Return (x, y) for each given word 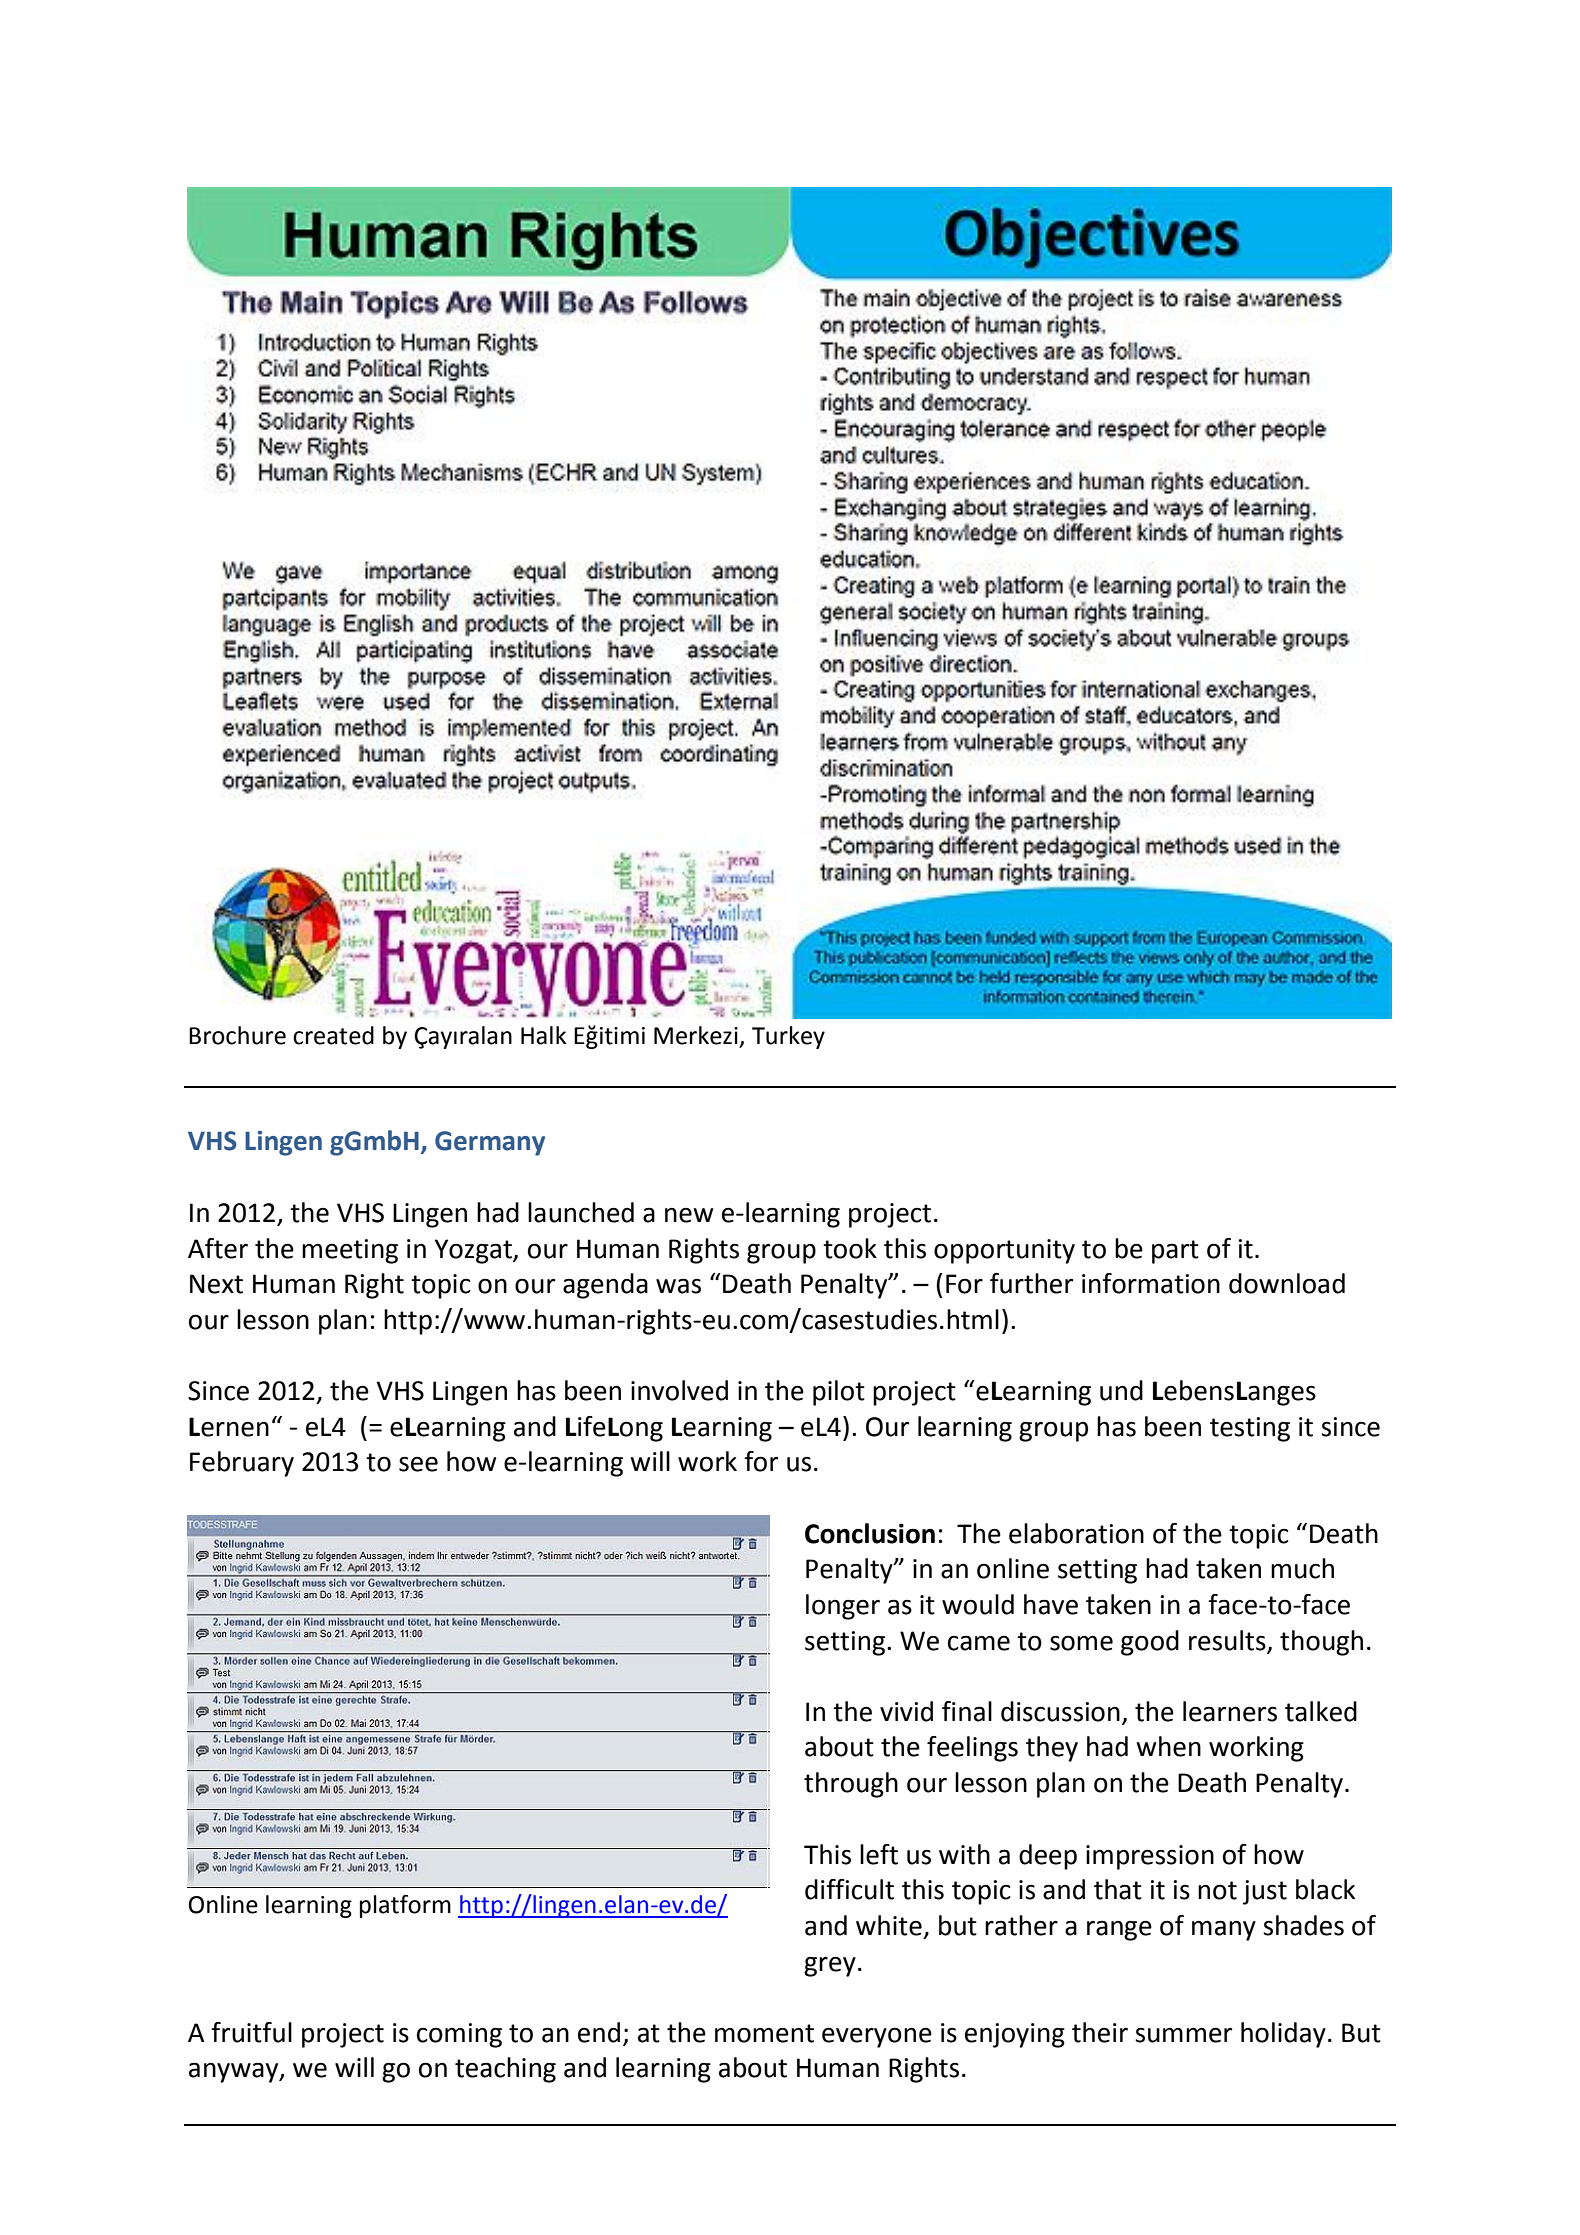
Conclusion (870, 1533)
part (1175, 1252)
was (678, 1286)
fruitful (251, 2032)
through (851, 1785)
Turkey (788, 1037)
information (1151, 1283)
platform (405, 1906)
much (1302, 1568)
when (1168, 1746)
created (333, 1035)
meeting (350, 1251)
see (418, 1464)
